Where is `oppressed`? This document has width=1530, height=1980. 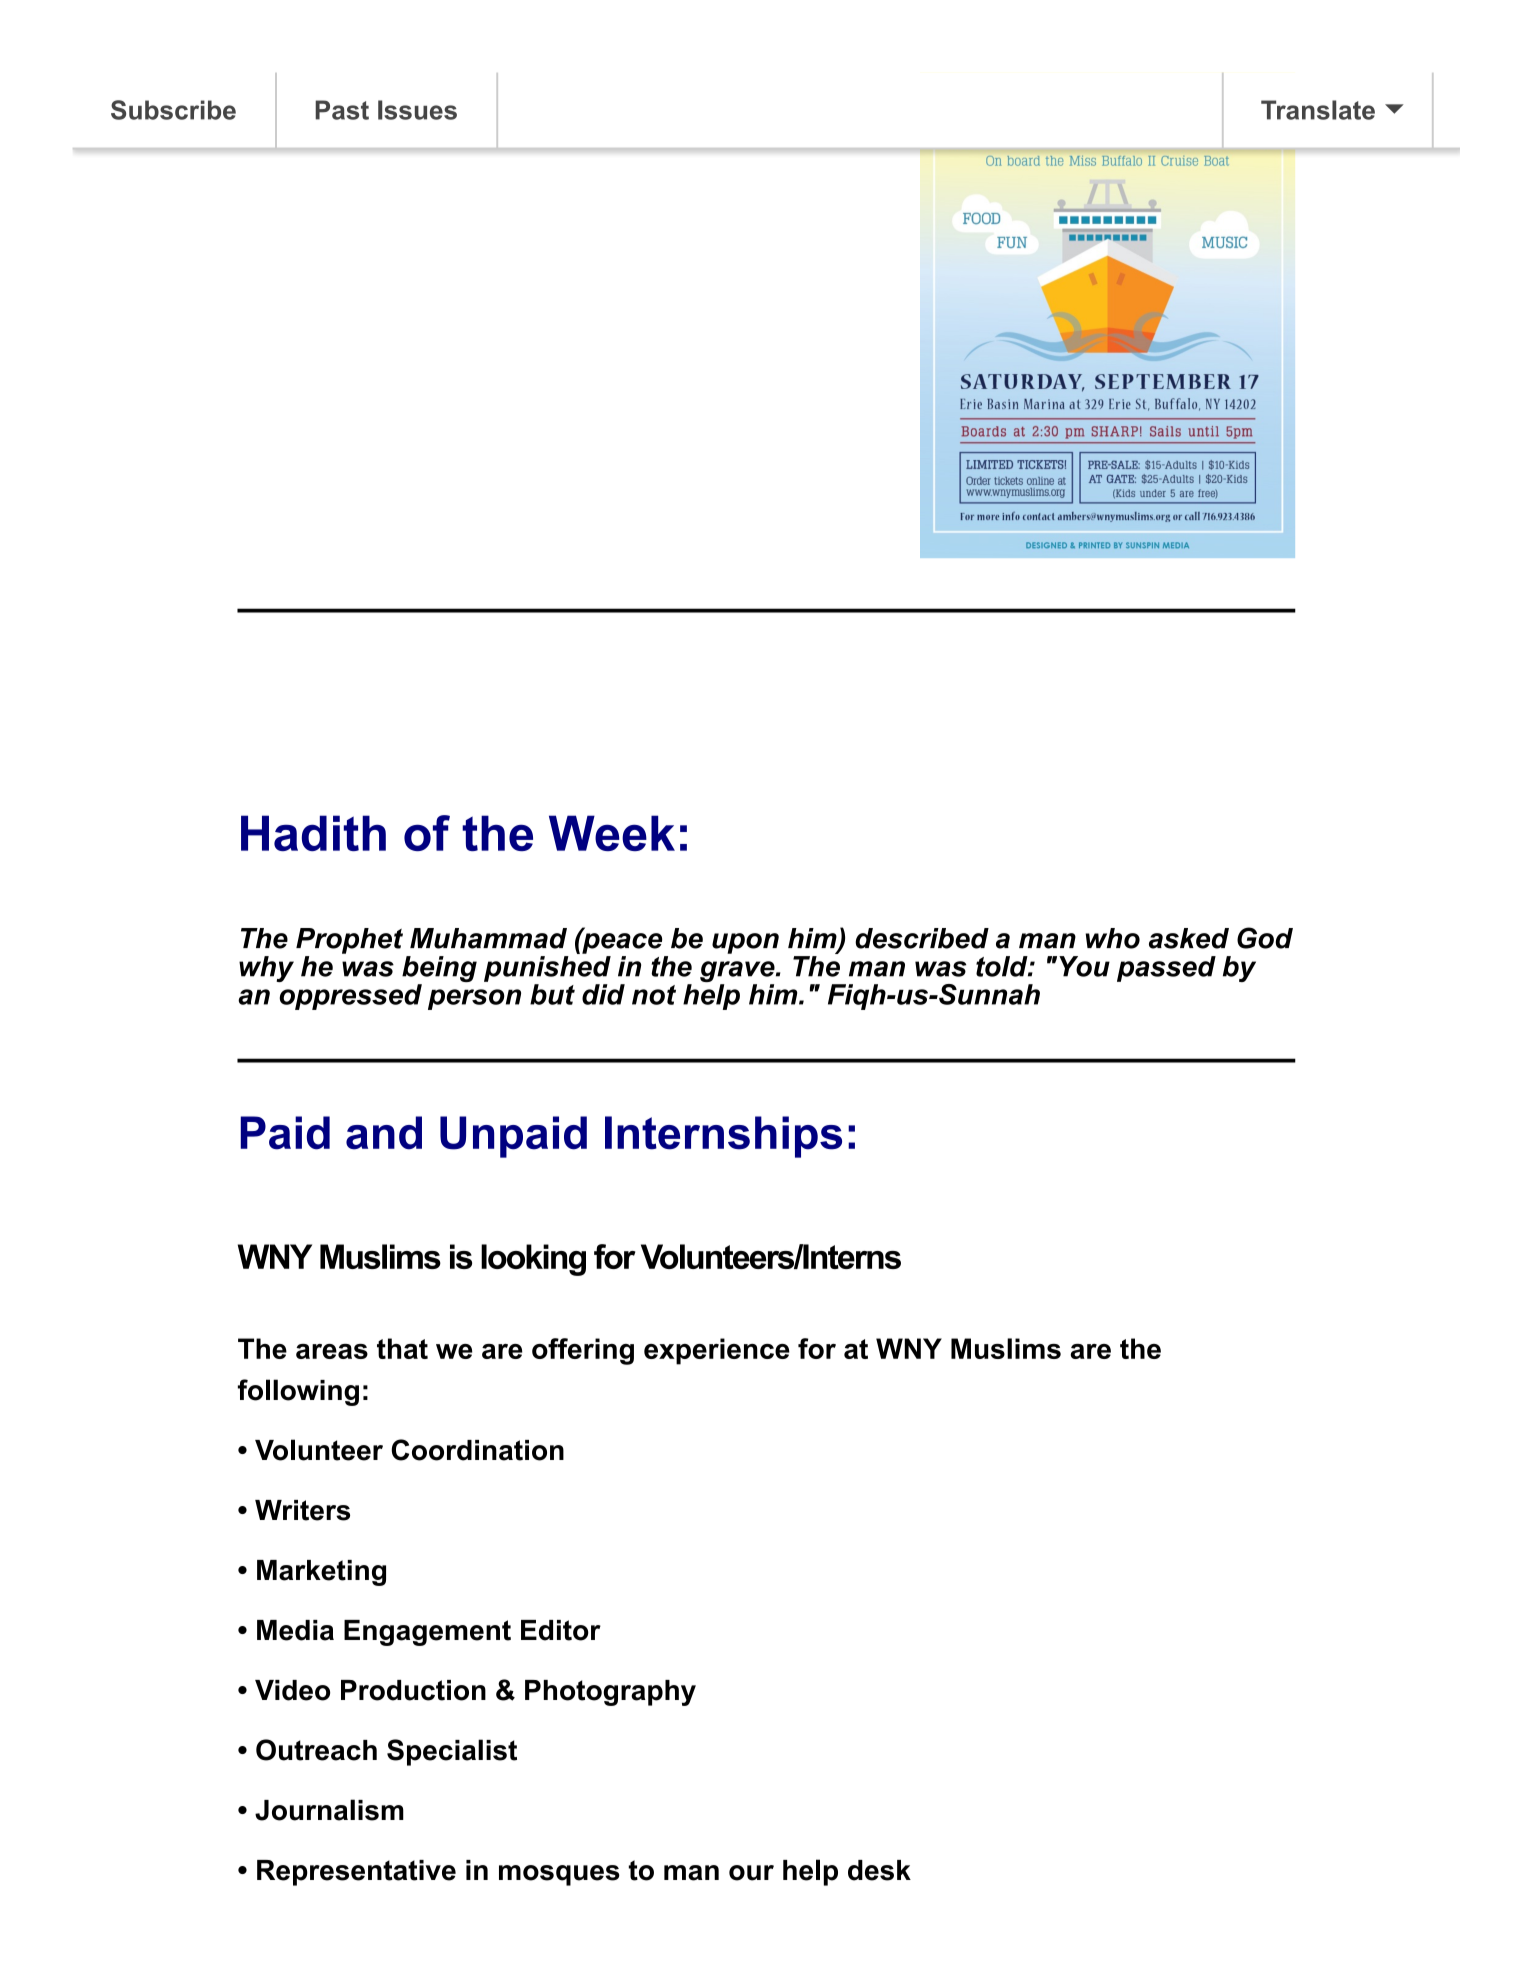
oppressed is located at coordinates (349, 995).
